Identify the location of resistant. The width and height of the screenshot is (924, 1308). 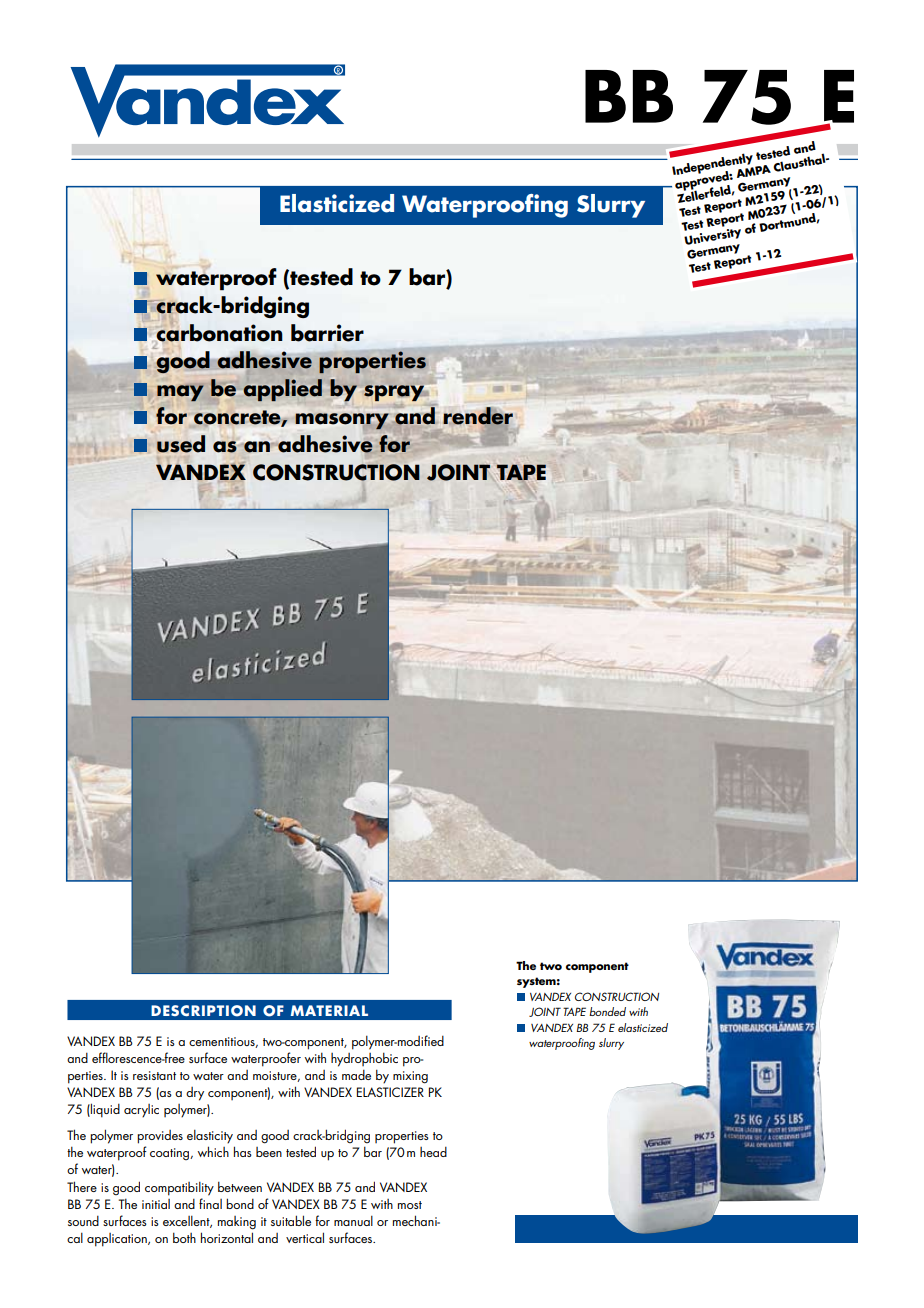
(154, 1075).
